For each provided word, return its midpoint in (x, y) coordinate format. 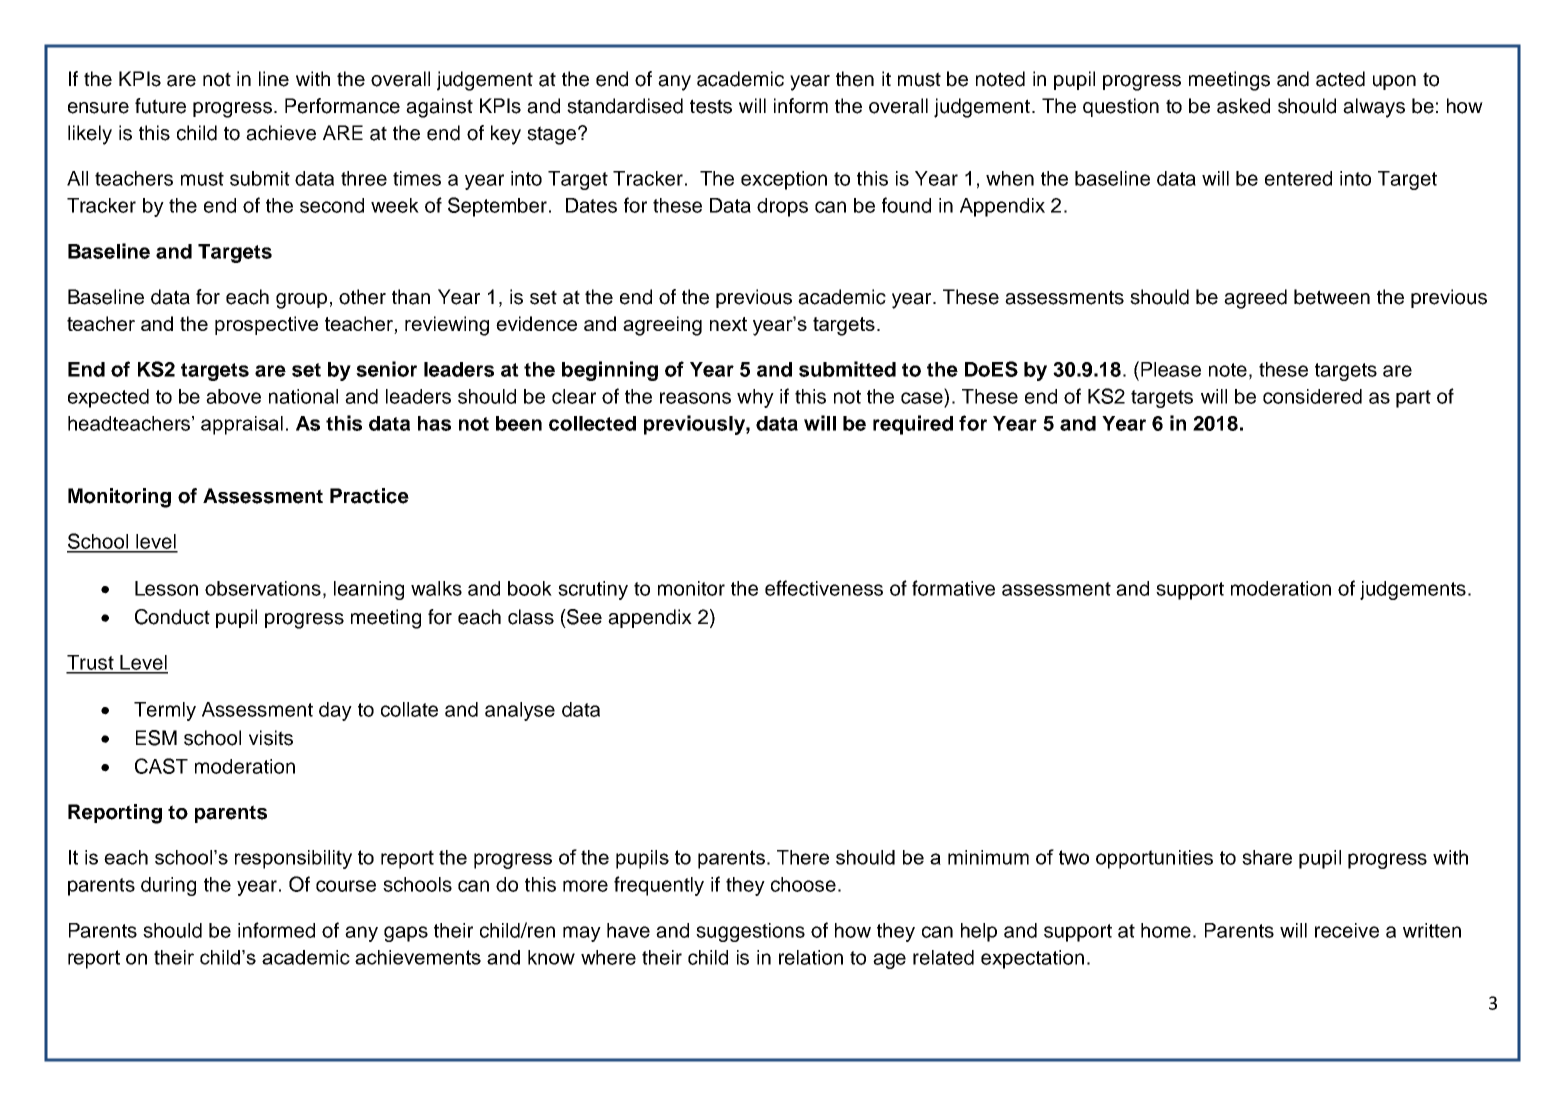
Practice (369, 496)
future (160, 106)
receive (1347, 930)
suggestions (750, 932)
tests (711, 106)
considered (1312, 396)
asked (1243, 106)
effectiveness (824, 588)
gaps (406, 934)
